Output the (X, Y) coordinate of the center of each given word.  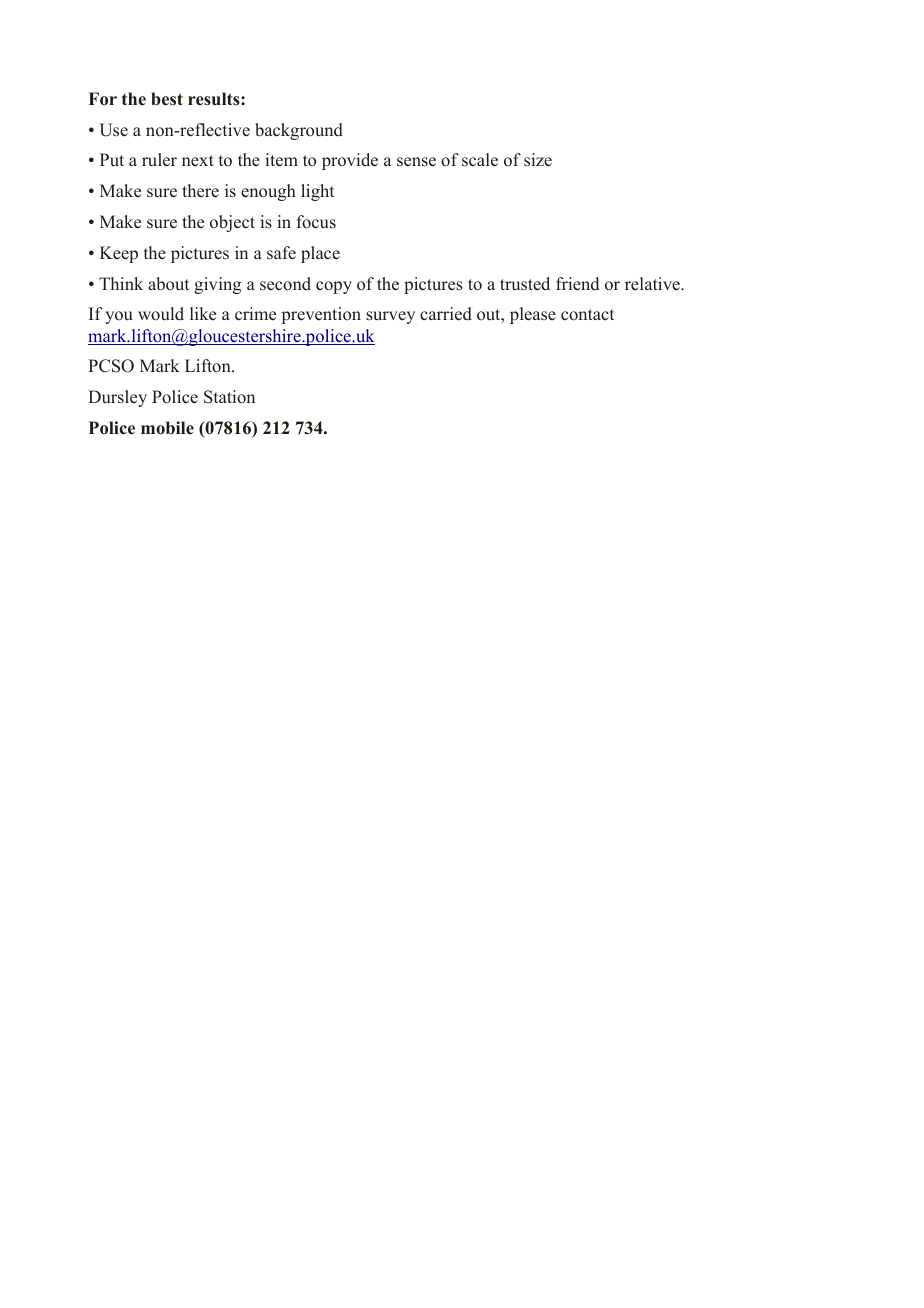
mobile (167, 428)
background (299, 131)
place (320, 254)
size (538, 160)
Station (229, 397)
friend (577, 284)
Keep (119, 254)
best (167, 99)
